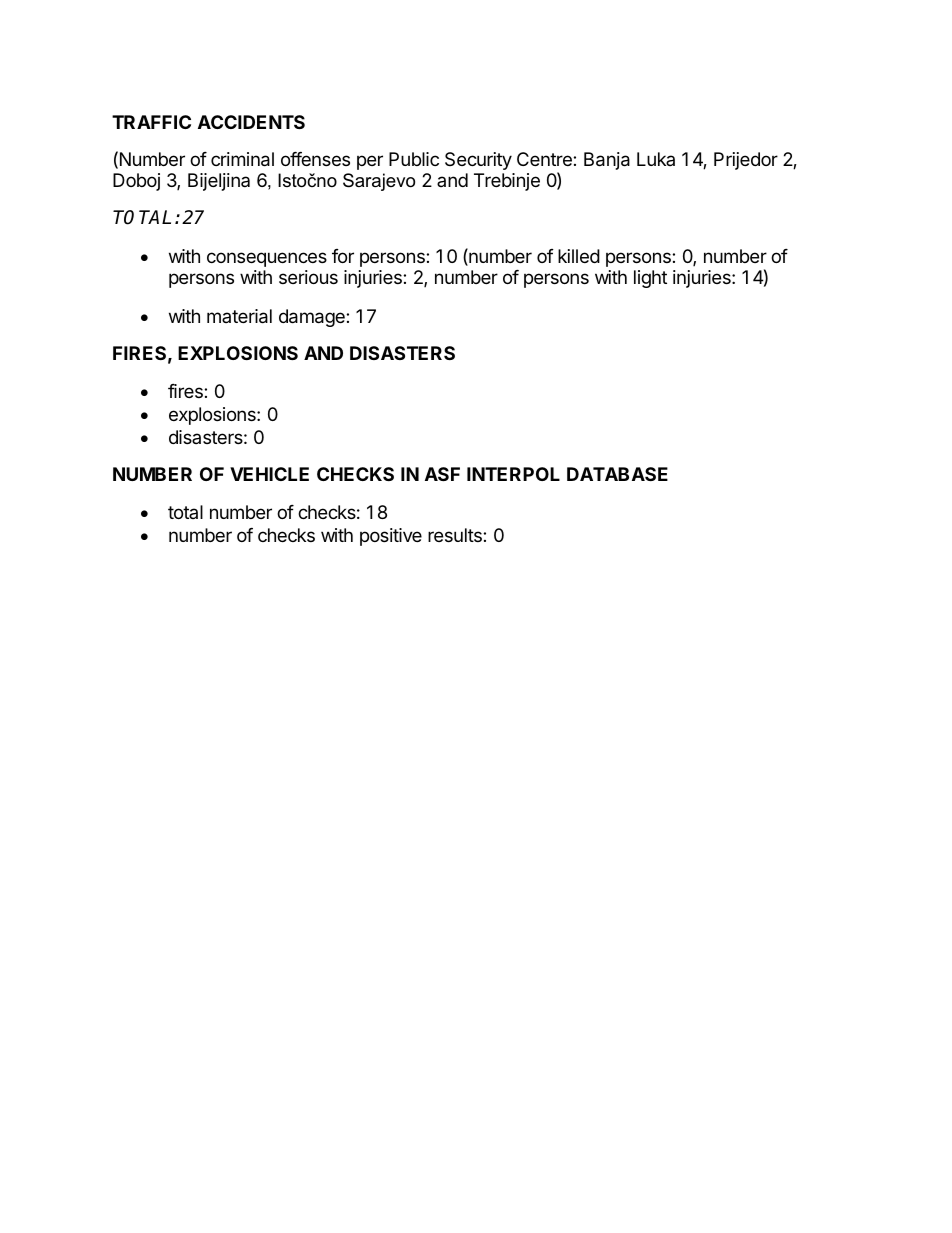 The image size is (952, 1233). Describe the element at coordinates (391, 537) in the document. I see `positive` at that location.
